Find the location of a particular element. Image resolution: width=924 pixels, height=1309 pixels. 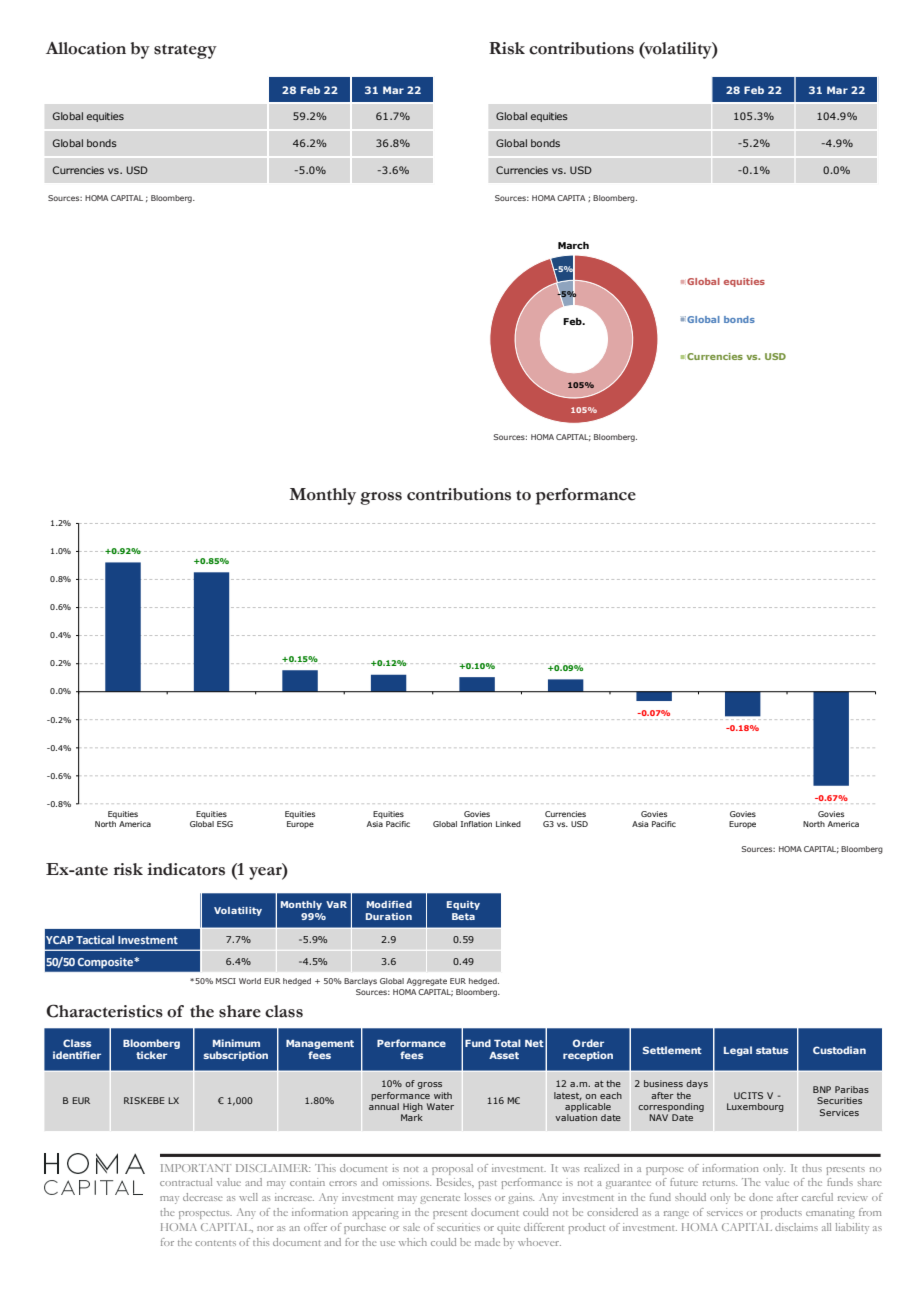

decrease is located at coordinates (203, 1197).
